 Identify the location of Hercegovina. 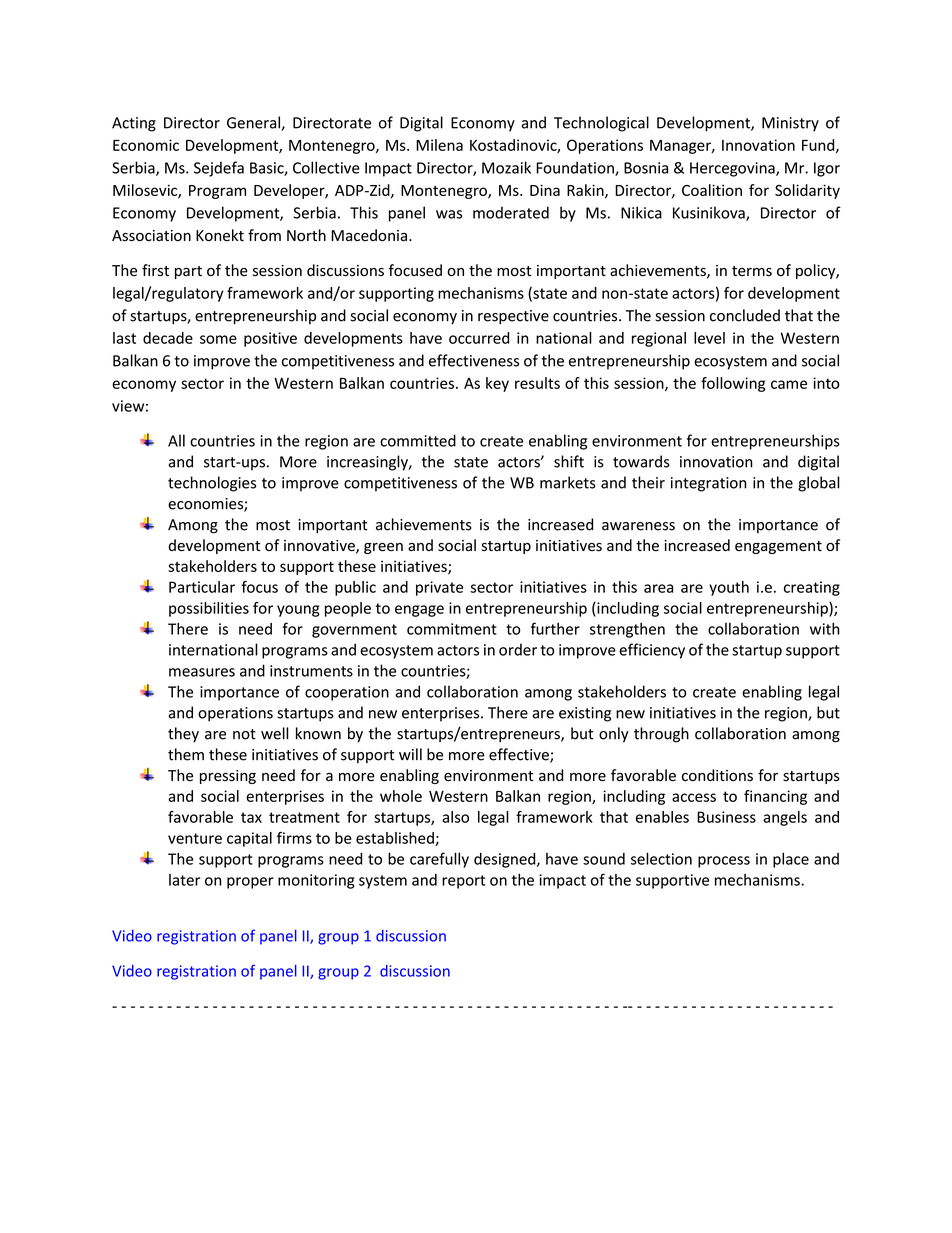
(733, 169).
